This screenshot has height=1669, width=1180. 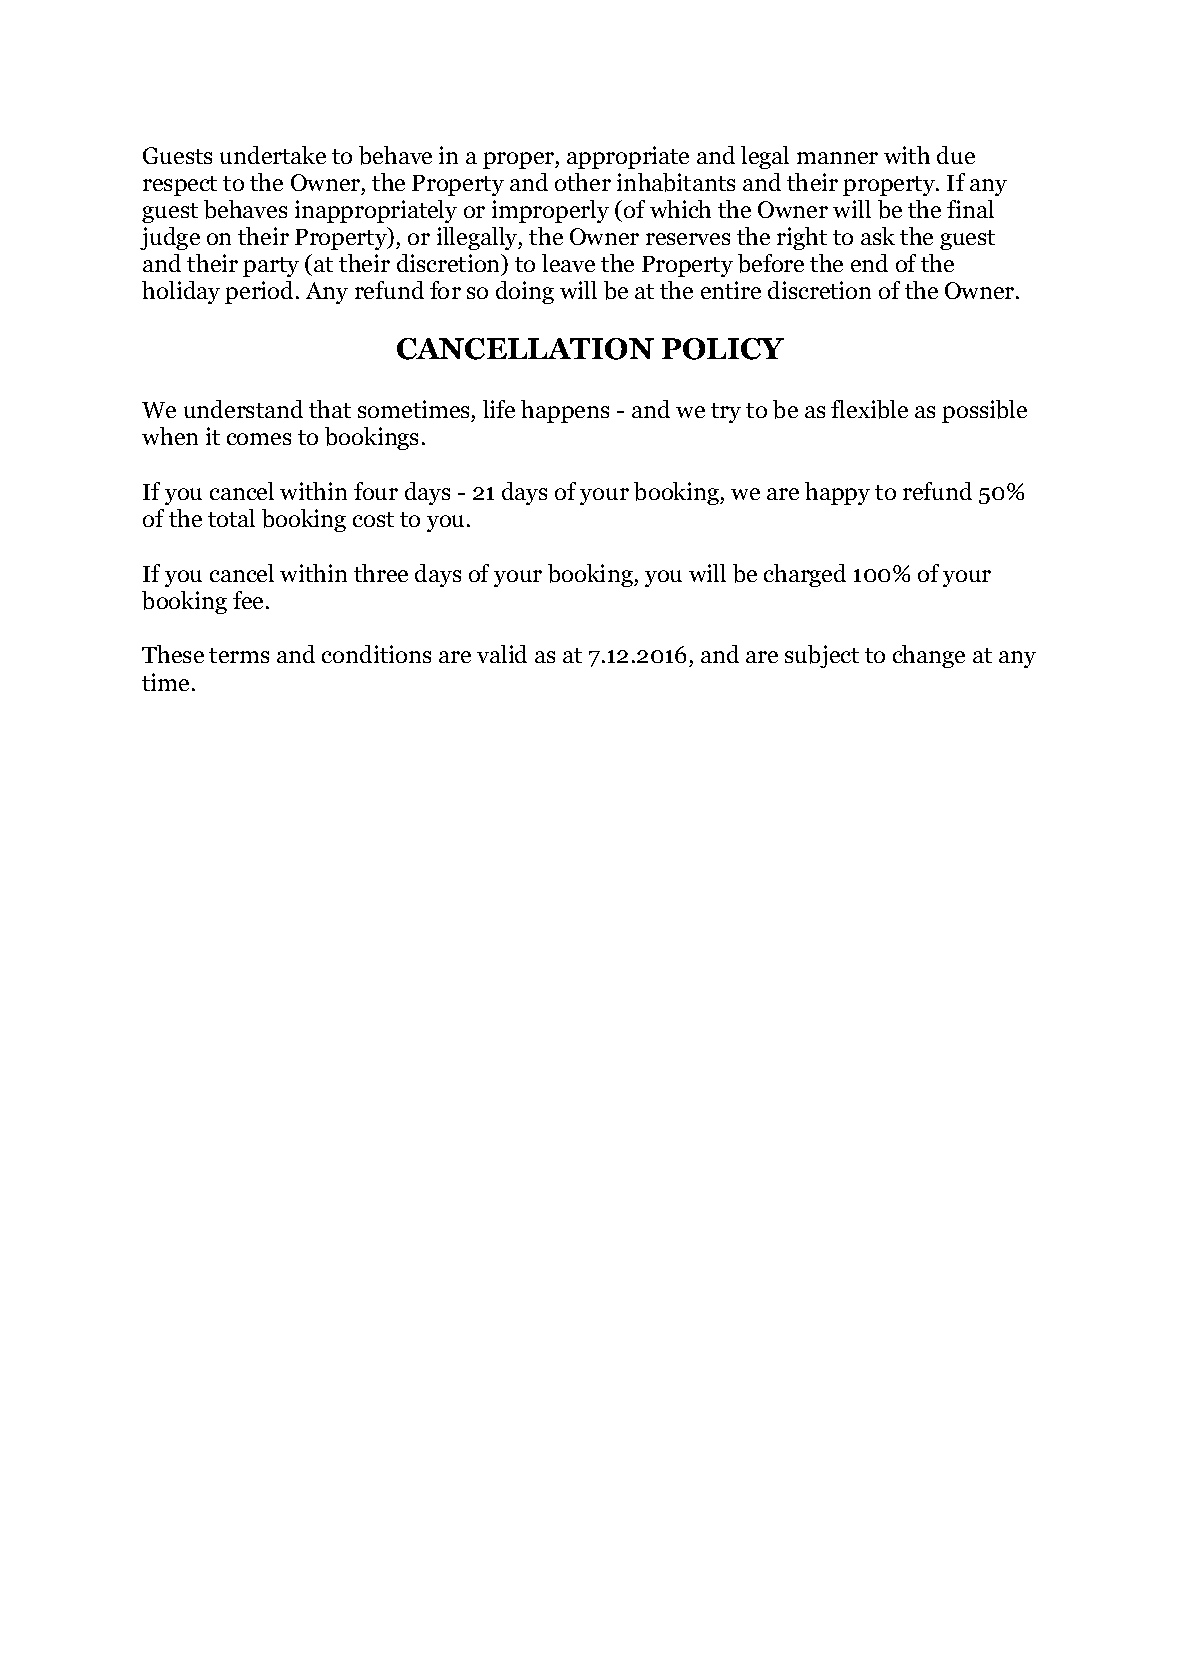 I want to click on other, so click(x=583, y=182).
